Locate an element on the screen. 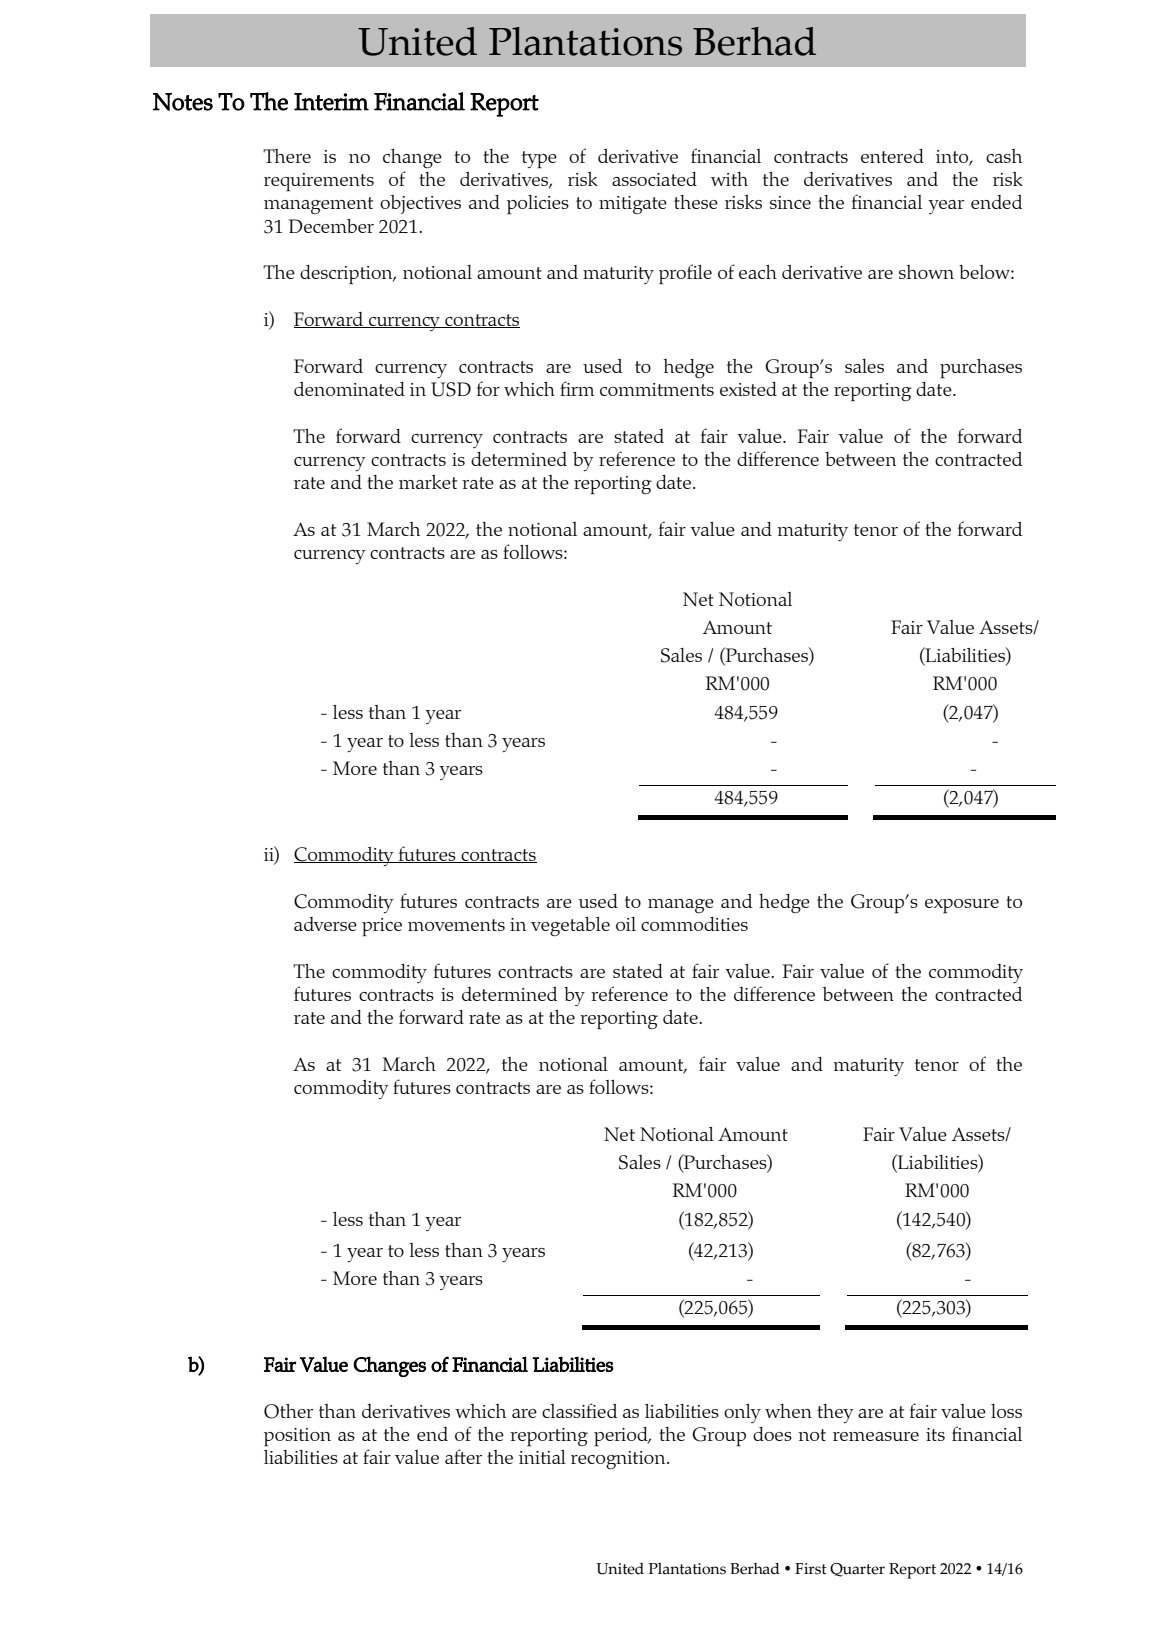 This screenshot has width=1166, height=1649. firm is located at coordinates (577, 388).
